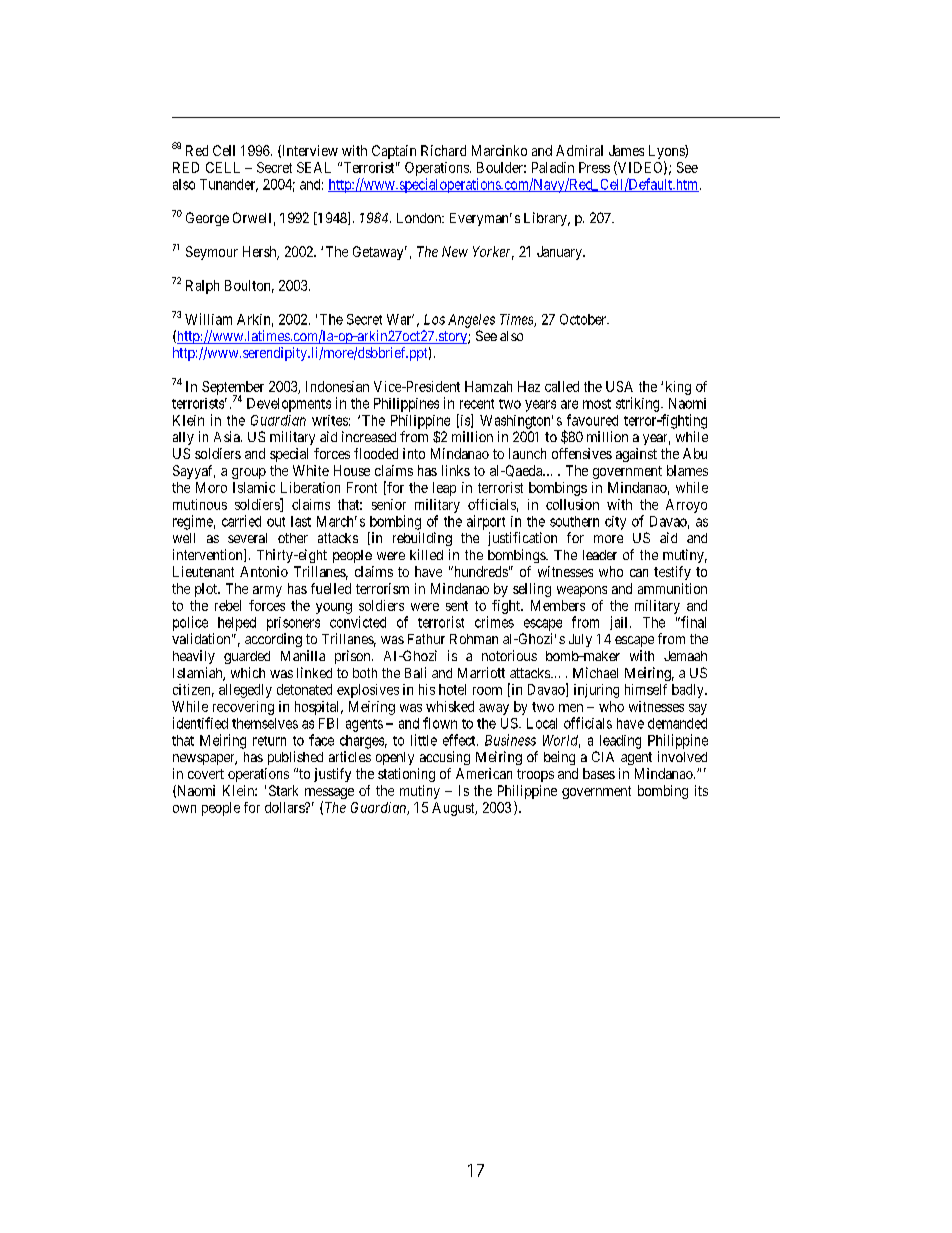 The height and width of the screenshot is (1233, 952). I want to click on USA, so click(619, 386).
